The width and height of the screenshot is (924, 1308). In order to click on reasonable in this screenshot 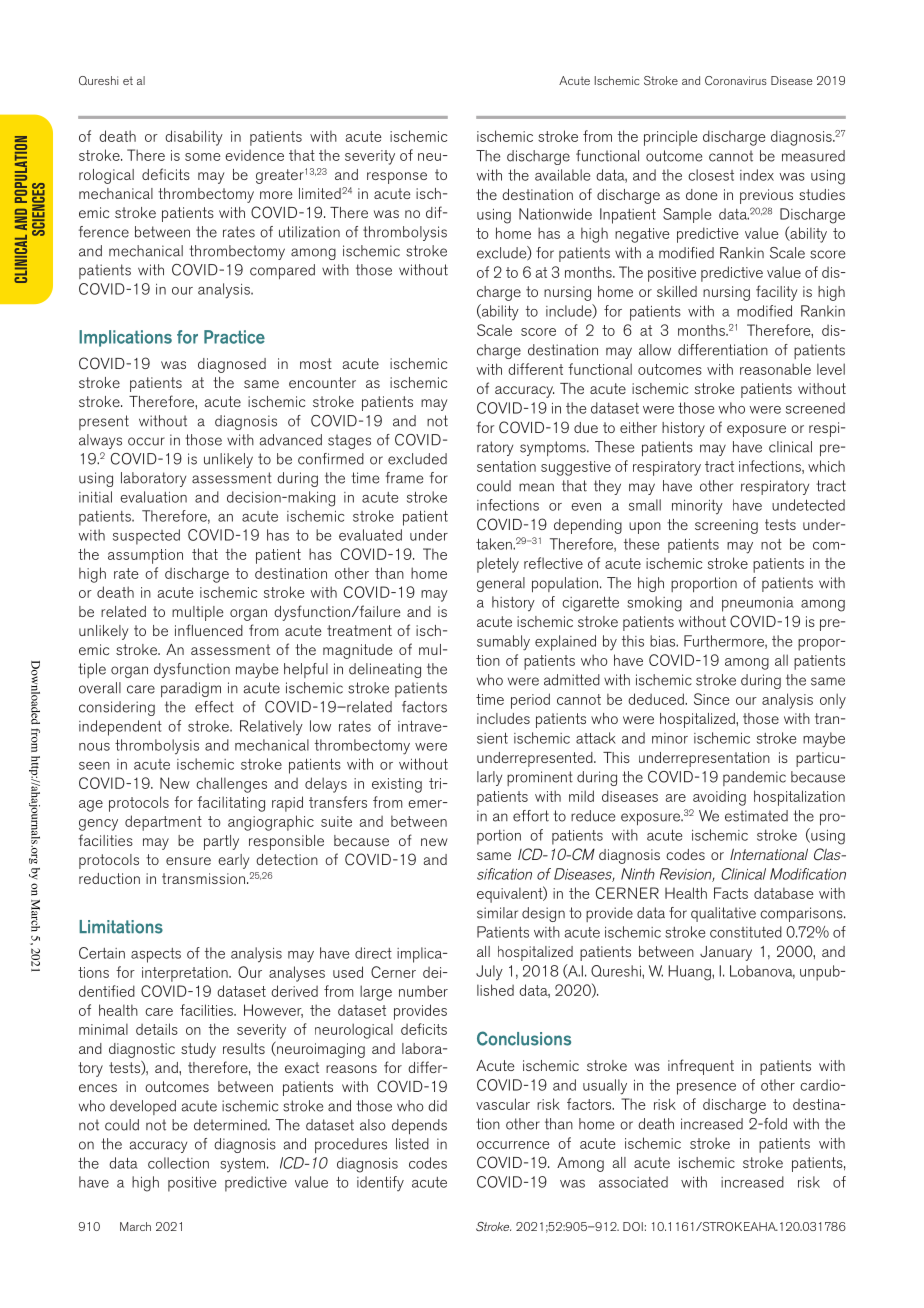, I will do `click(775, 369)`.
